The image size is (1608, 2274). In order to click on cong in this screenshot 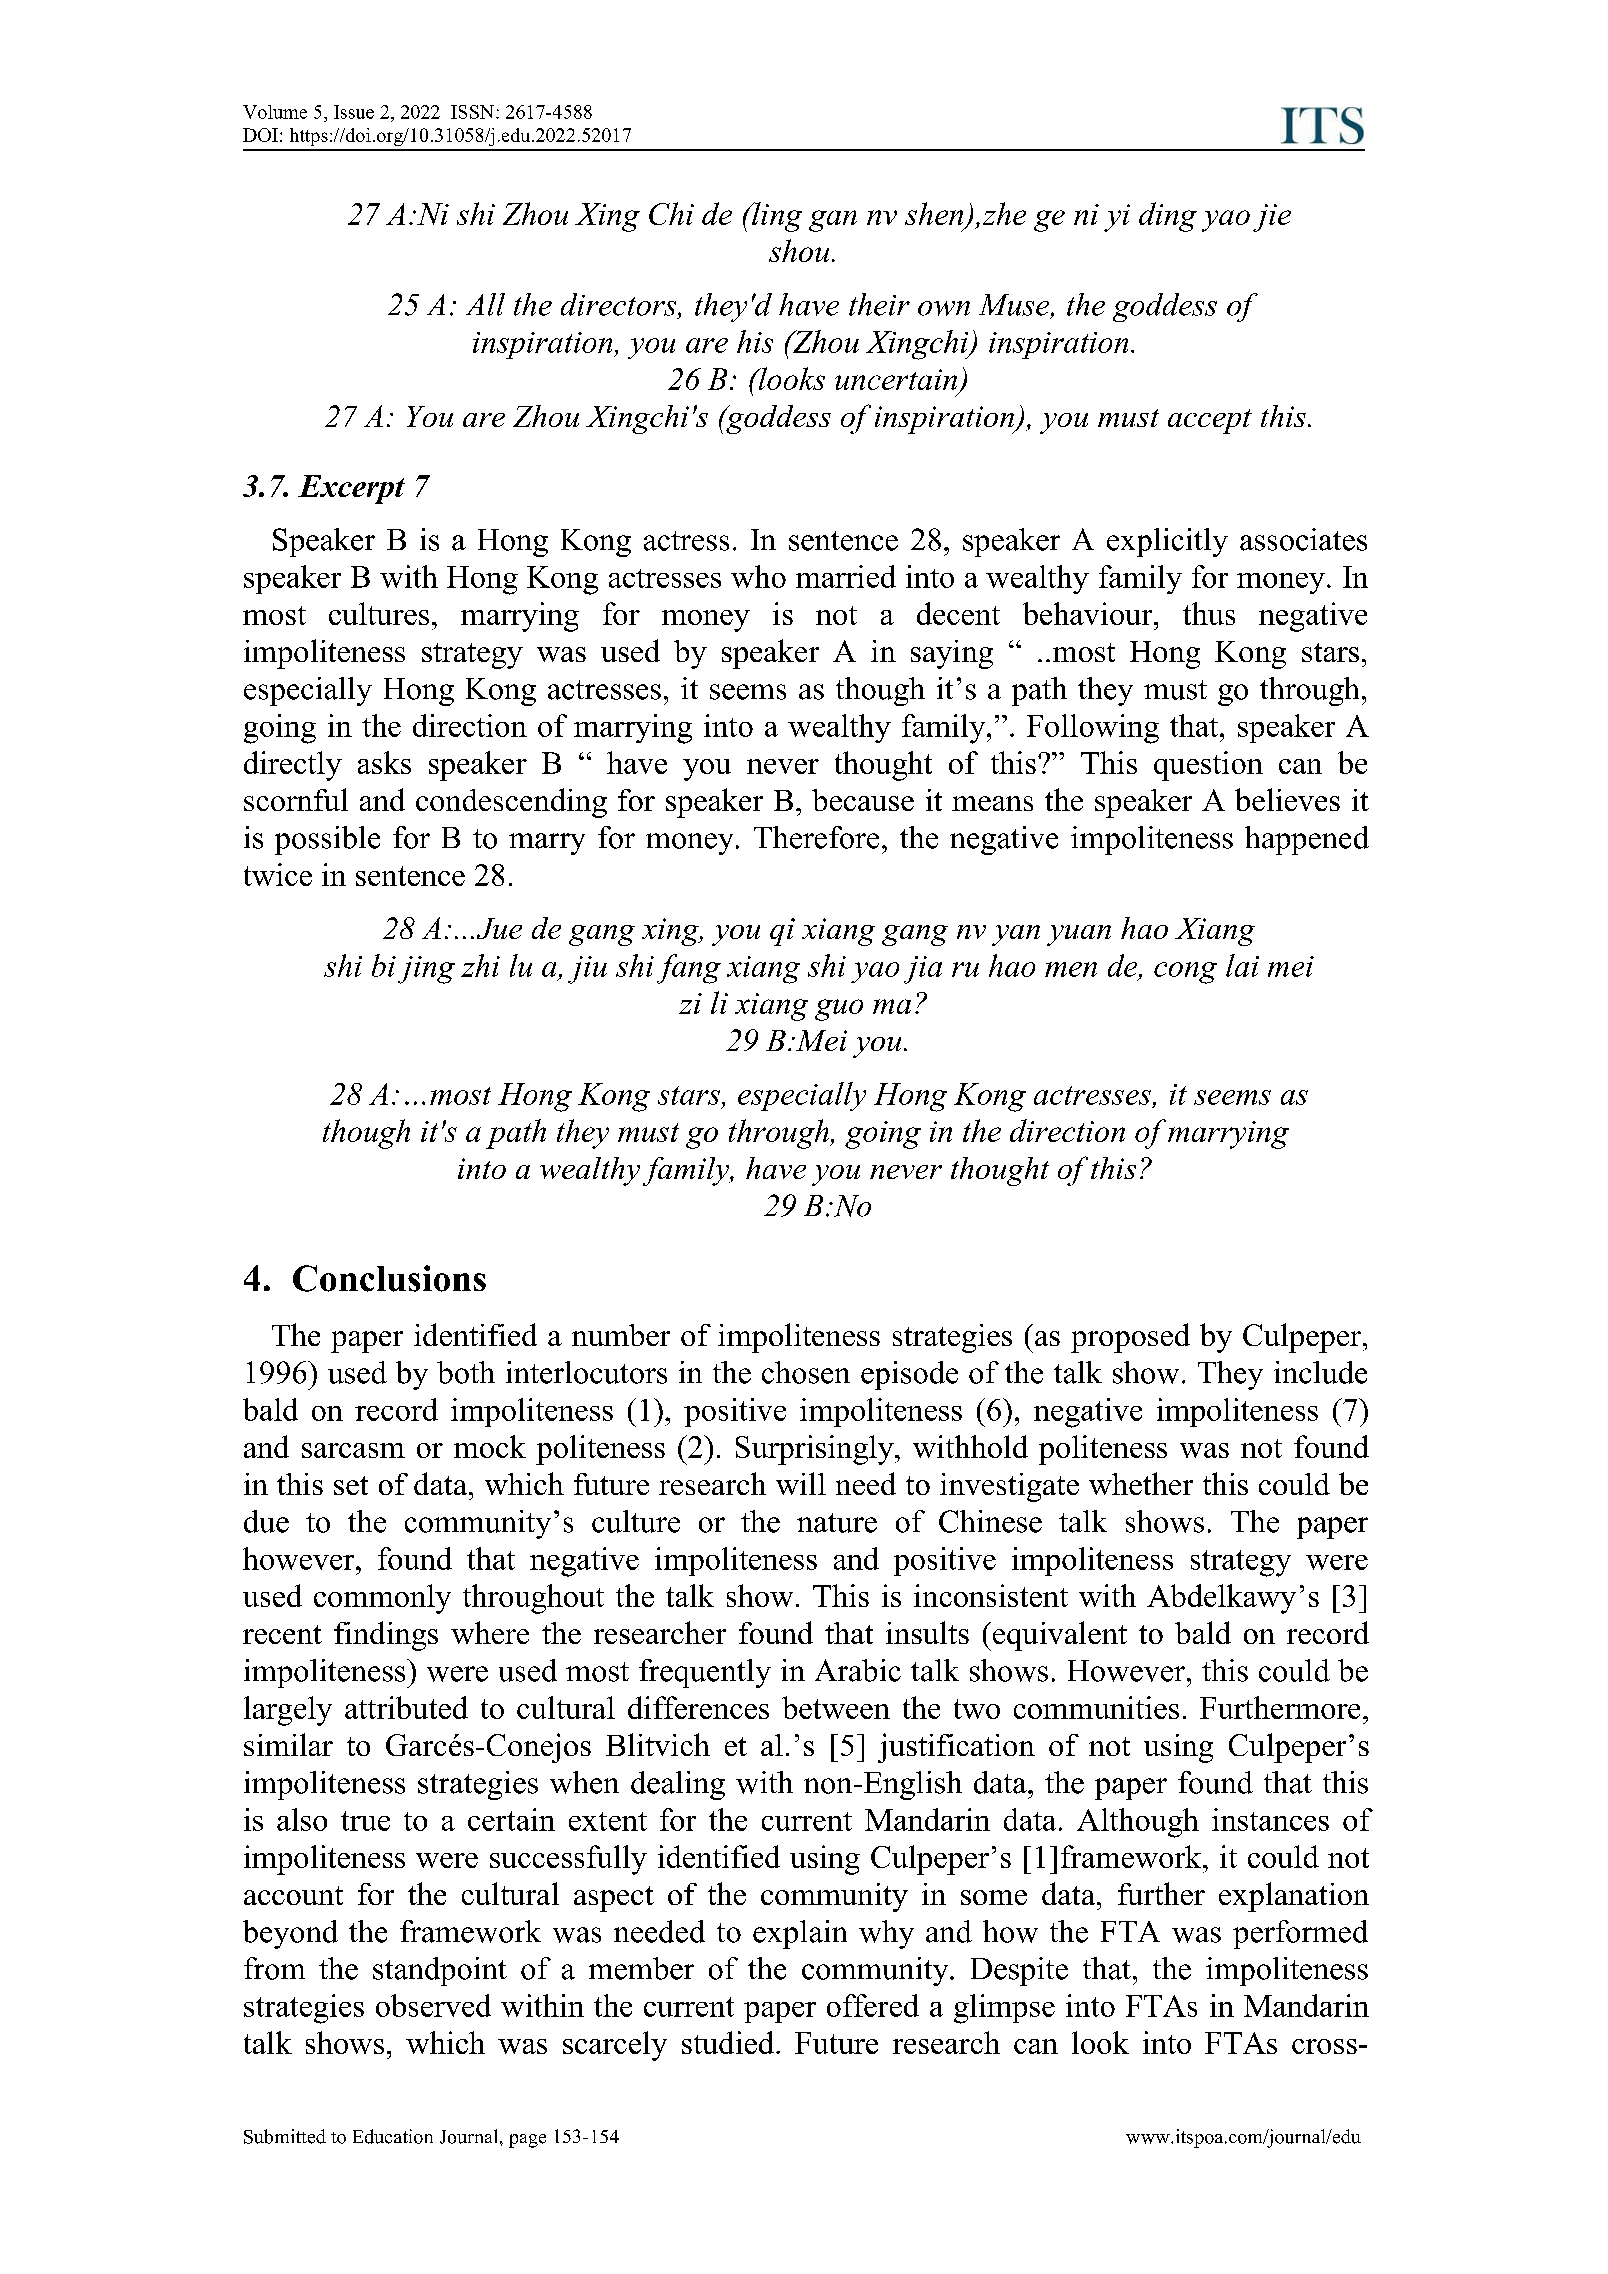, I will do `click(1185, 973)`.
